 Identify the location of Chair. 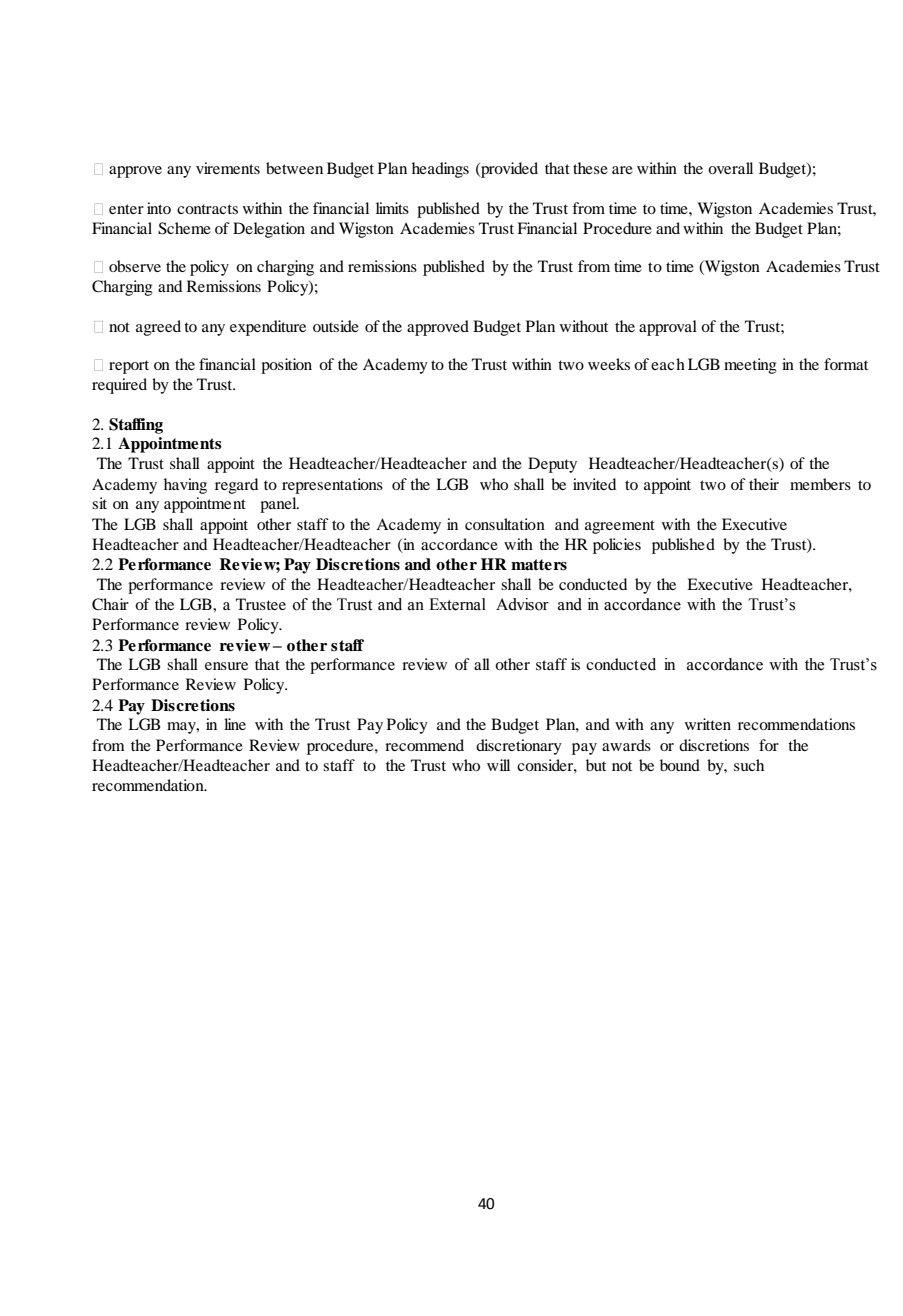
(110, 604).
